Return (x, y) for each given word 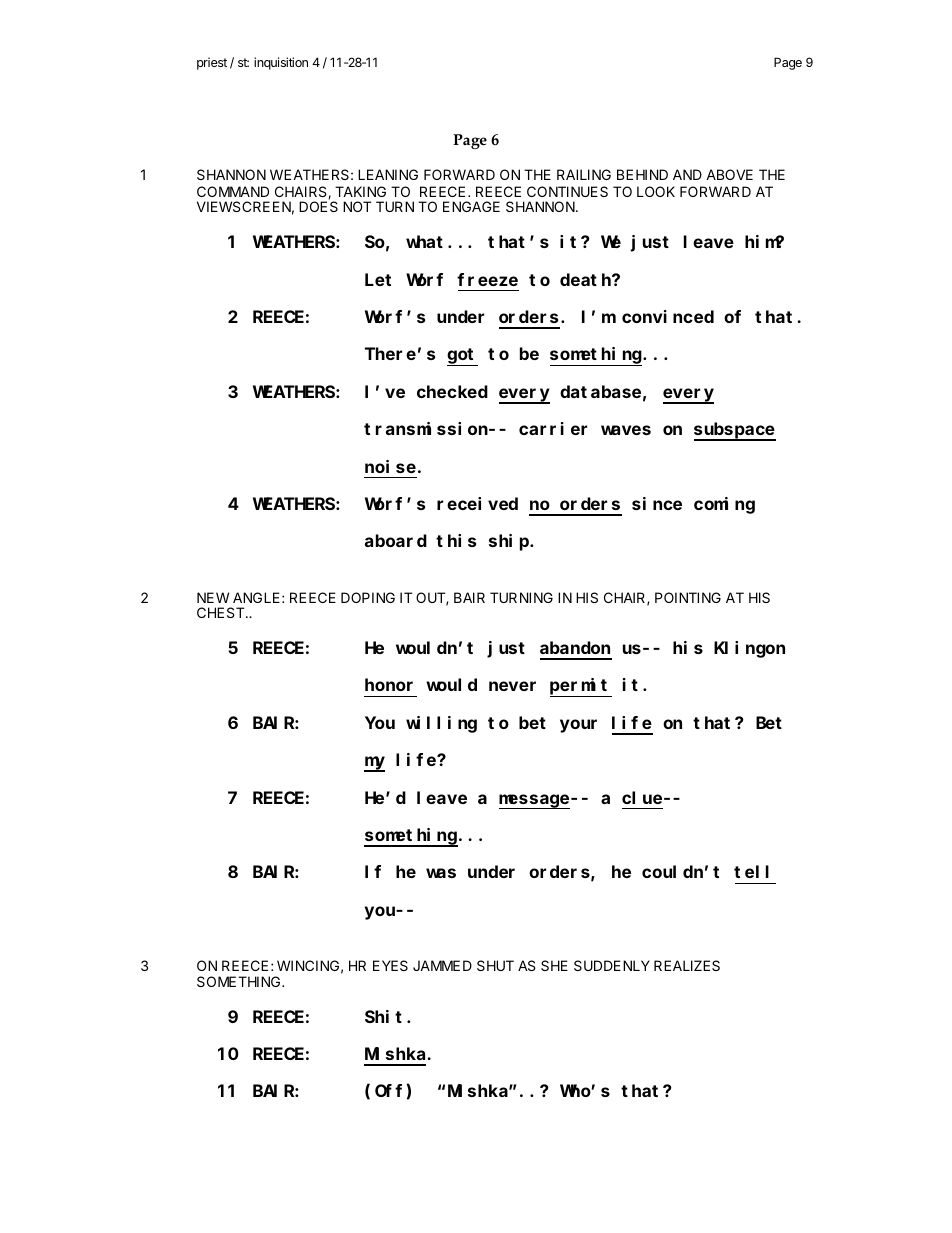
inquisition (281, 63)
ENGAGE (471, 206)
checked (452, 391)
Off (388, 1091)
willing (441, 724)
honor (389, 685)
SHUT (495, 965)
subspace (735, 431)
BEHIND (642, 174)
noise (390, 466)
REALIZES (687, 965)
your (578, 726)
